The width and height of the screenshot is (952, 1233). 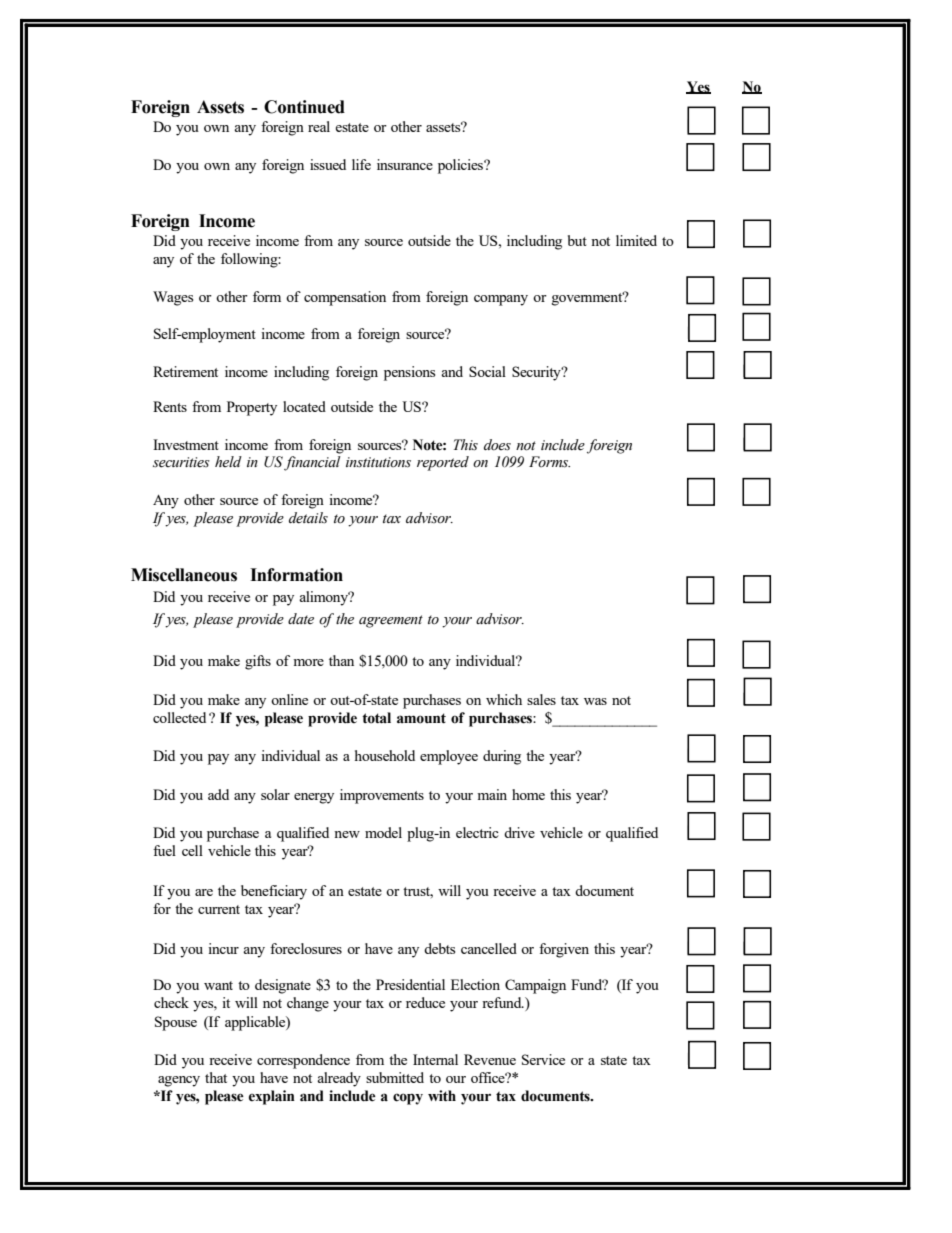 What do you see at coordinates (216, 1077) in the screenshot?
I see `that` at bounding box center [216, 1077].
